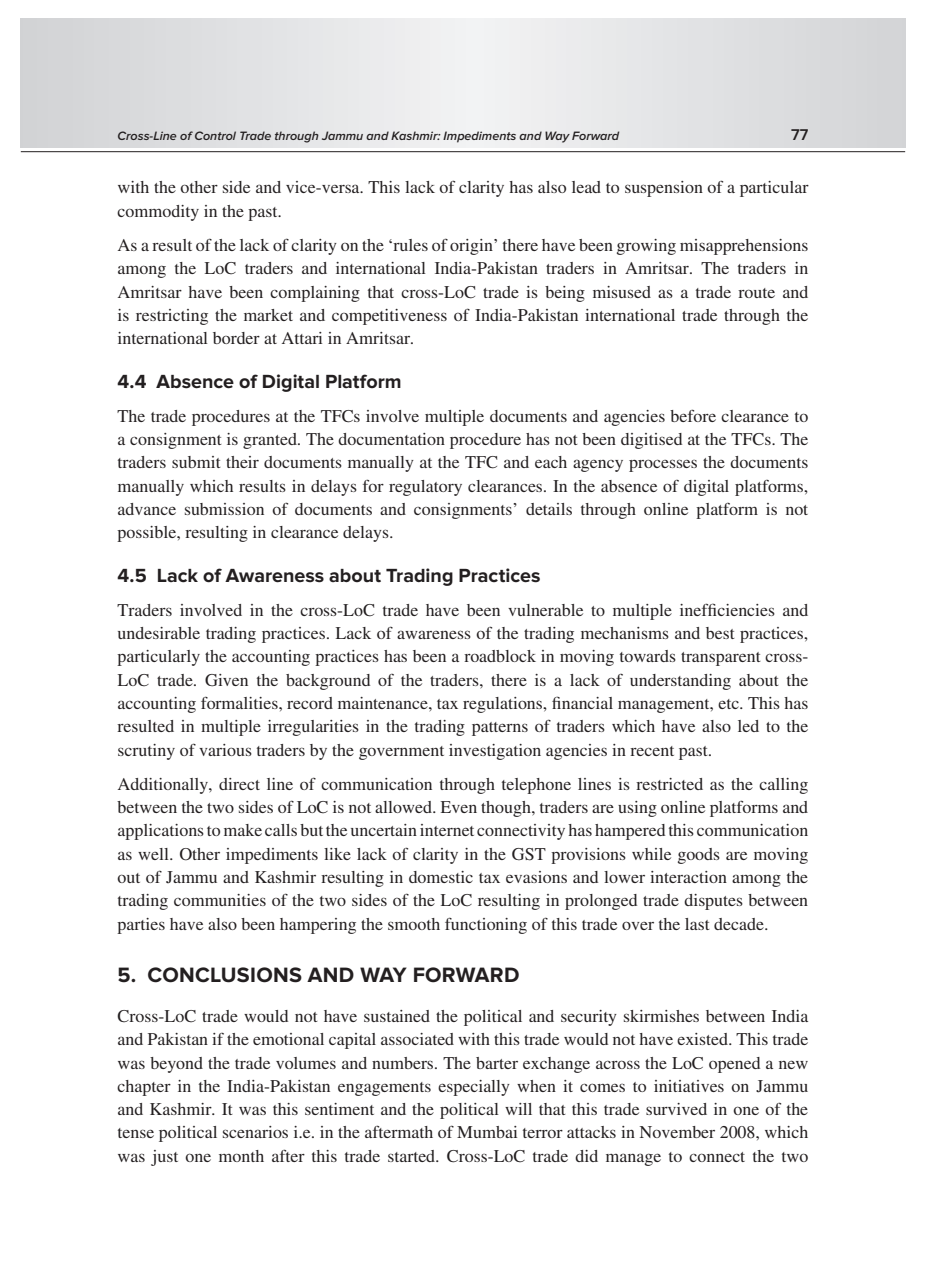  Describe the element at coordinates (472, 247) in the image. I see `origin` at that location.
